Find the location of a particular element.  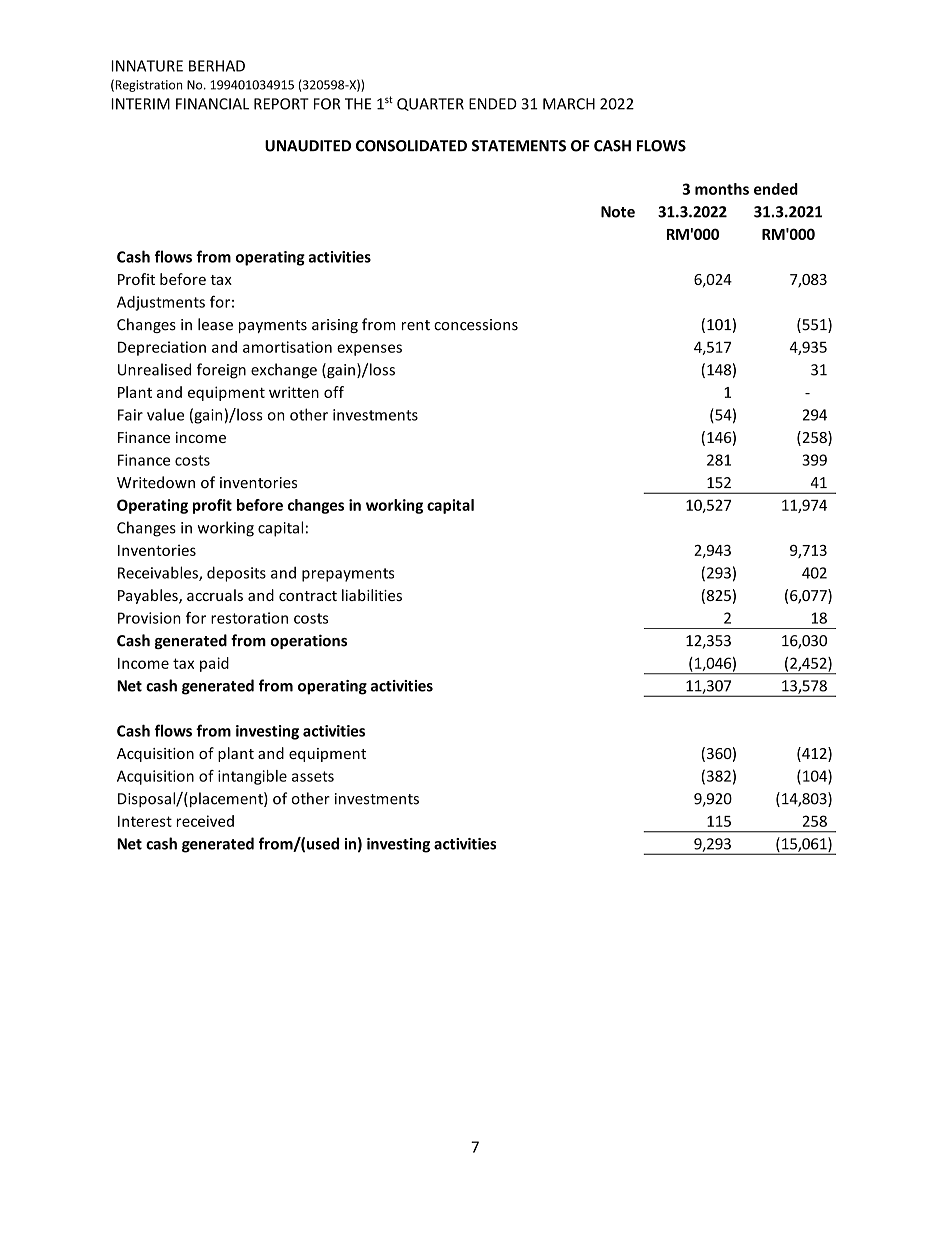

off is located at coordinates (334, 392).
